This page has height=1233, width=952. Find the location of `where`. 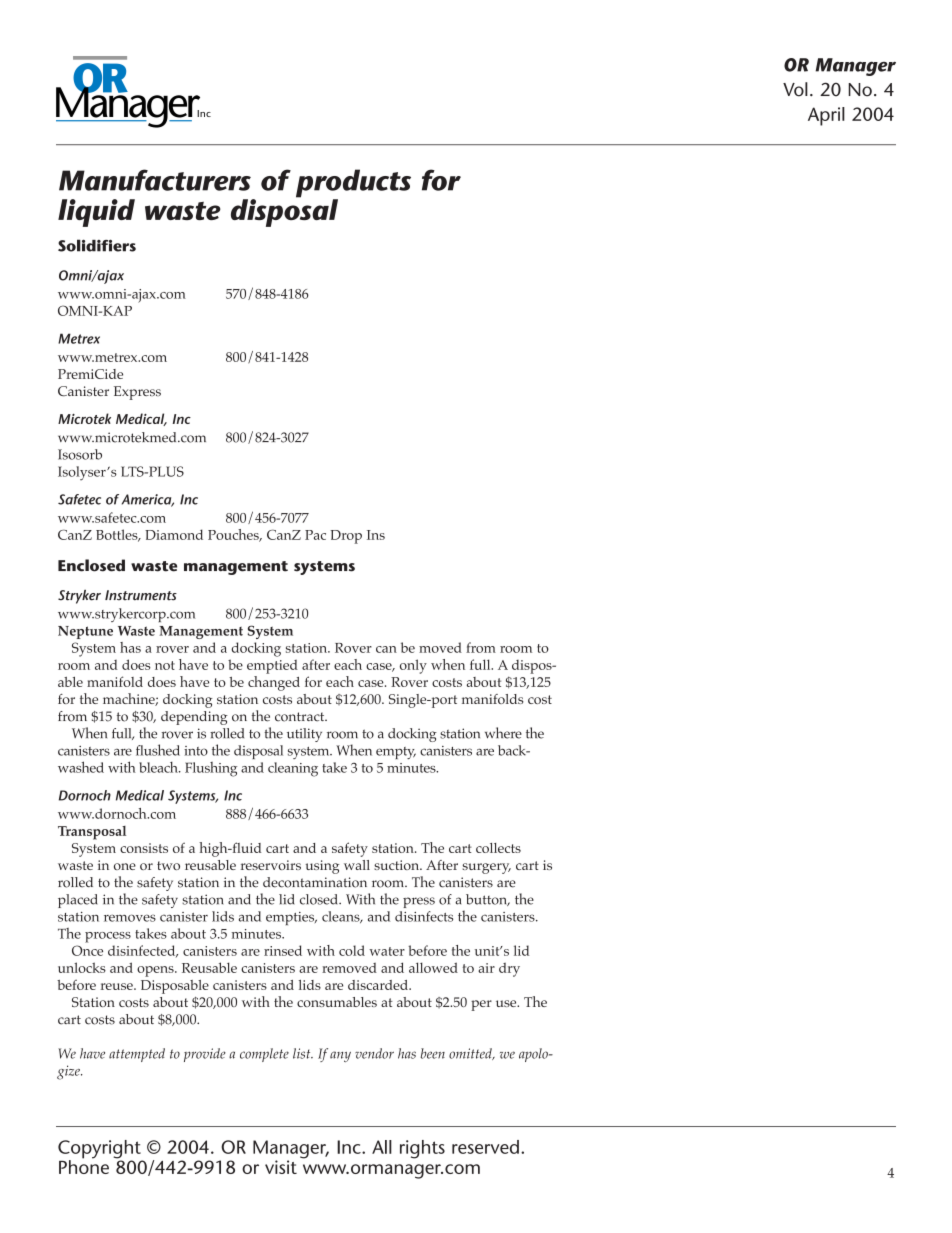

where is located at coordinates (503, 733).
